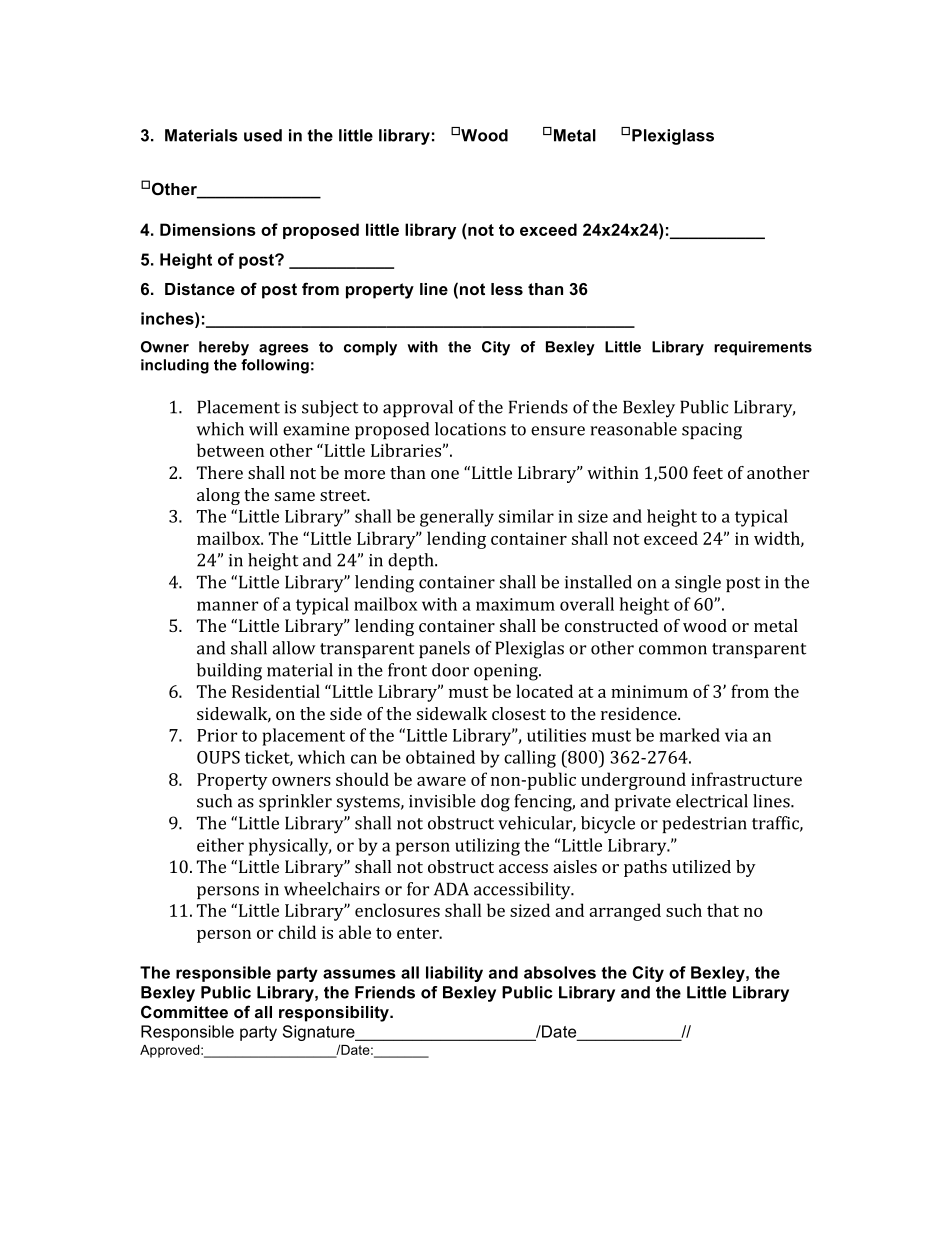 This page has height=1233, width=952. Describe the element at coordinates (454, 974) in the page. I see `liability` at that location.
